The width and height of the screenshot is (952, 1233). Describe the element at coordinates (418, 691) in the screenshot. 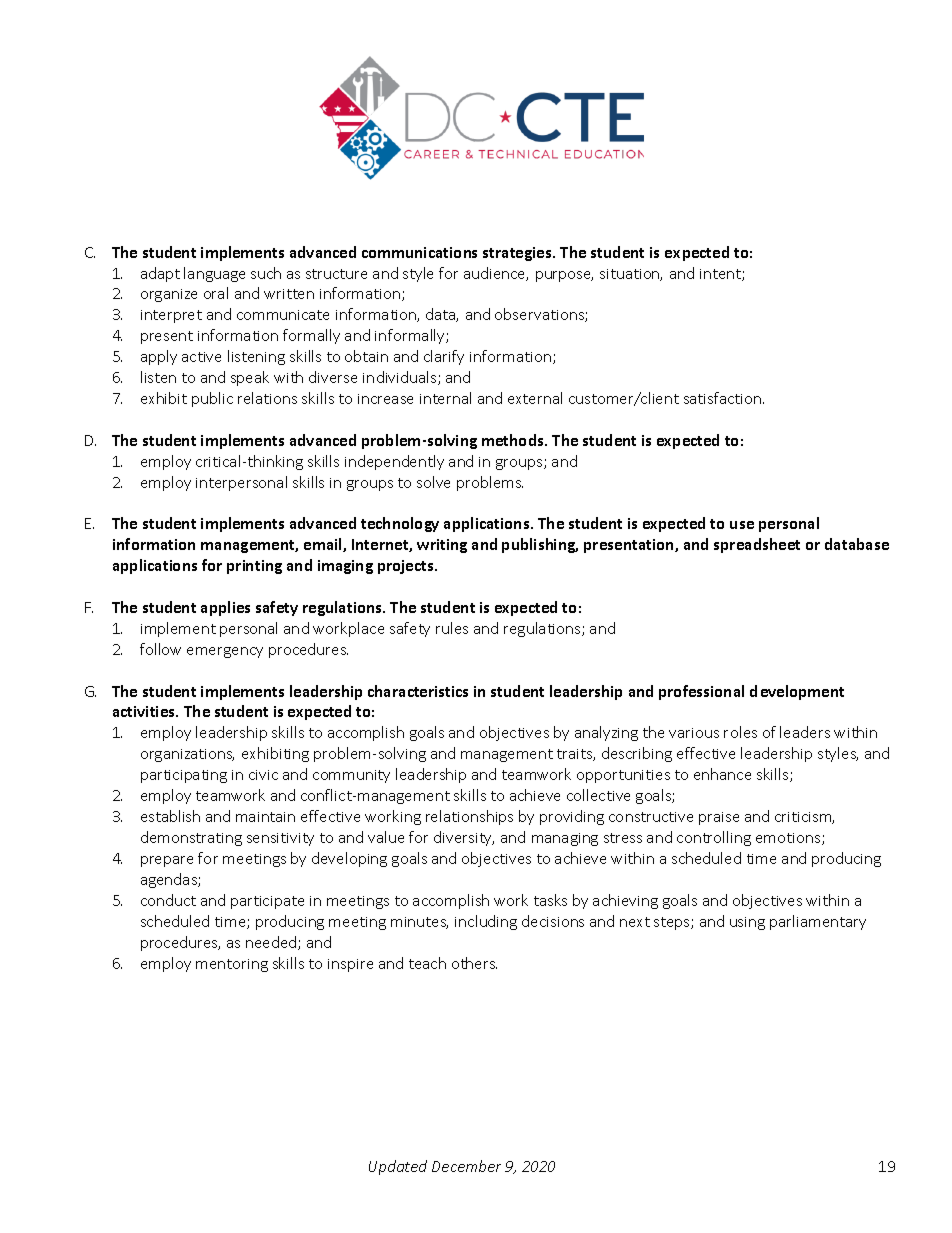

I see `characteristics` at that location.
